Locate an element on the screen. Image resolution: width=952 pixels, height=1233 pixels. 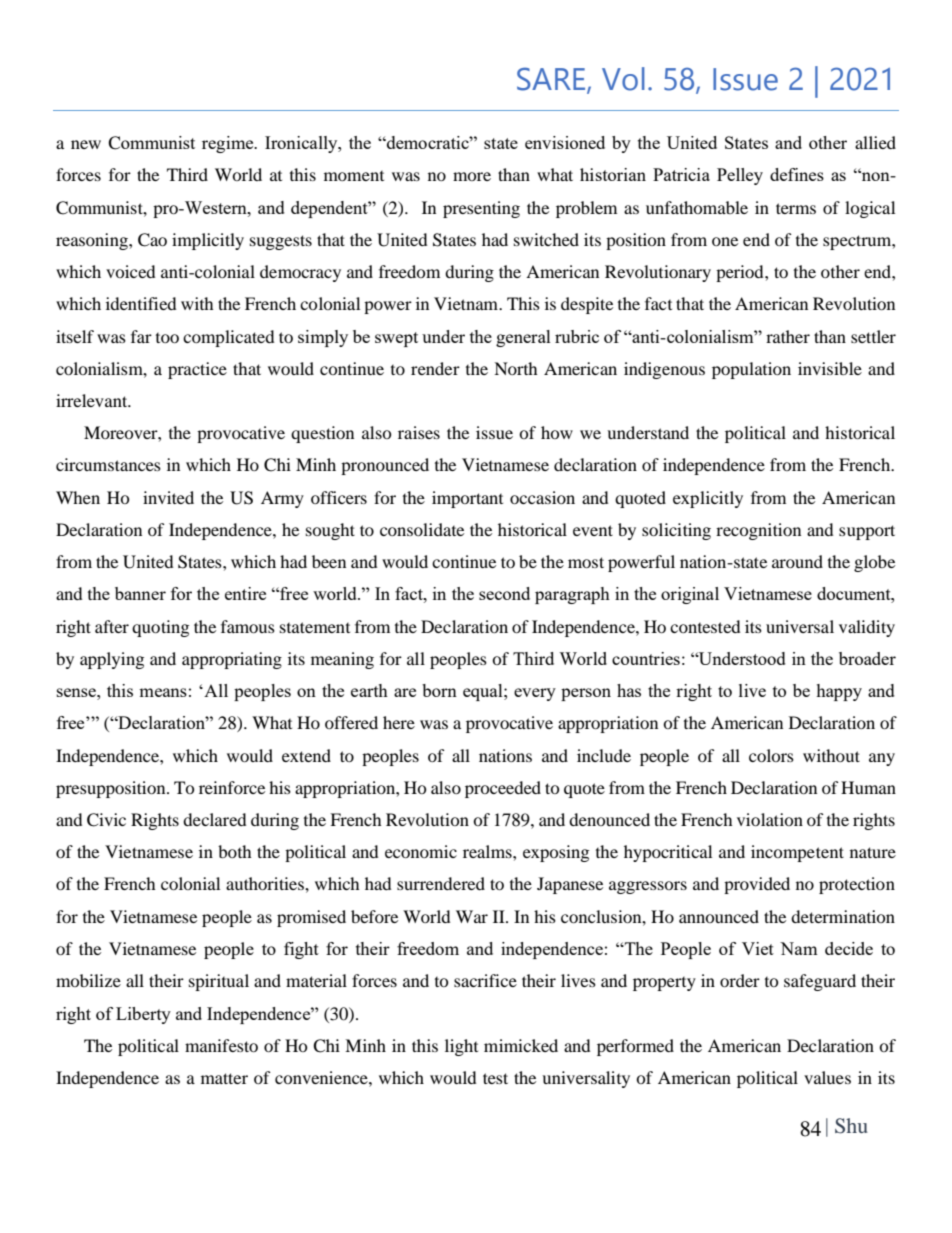
reinforce is located at coordinates (232, 787).
